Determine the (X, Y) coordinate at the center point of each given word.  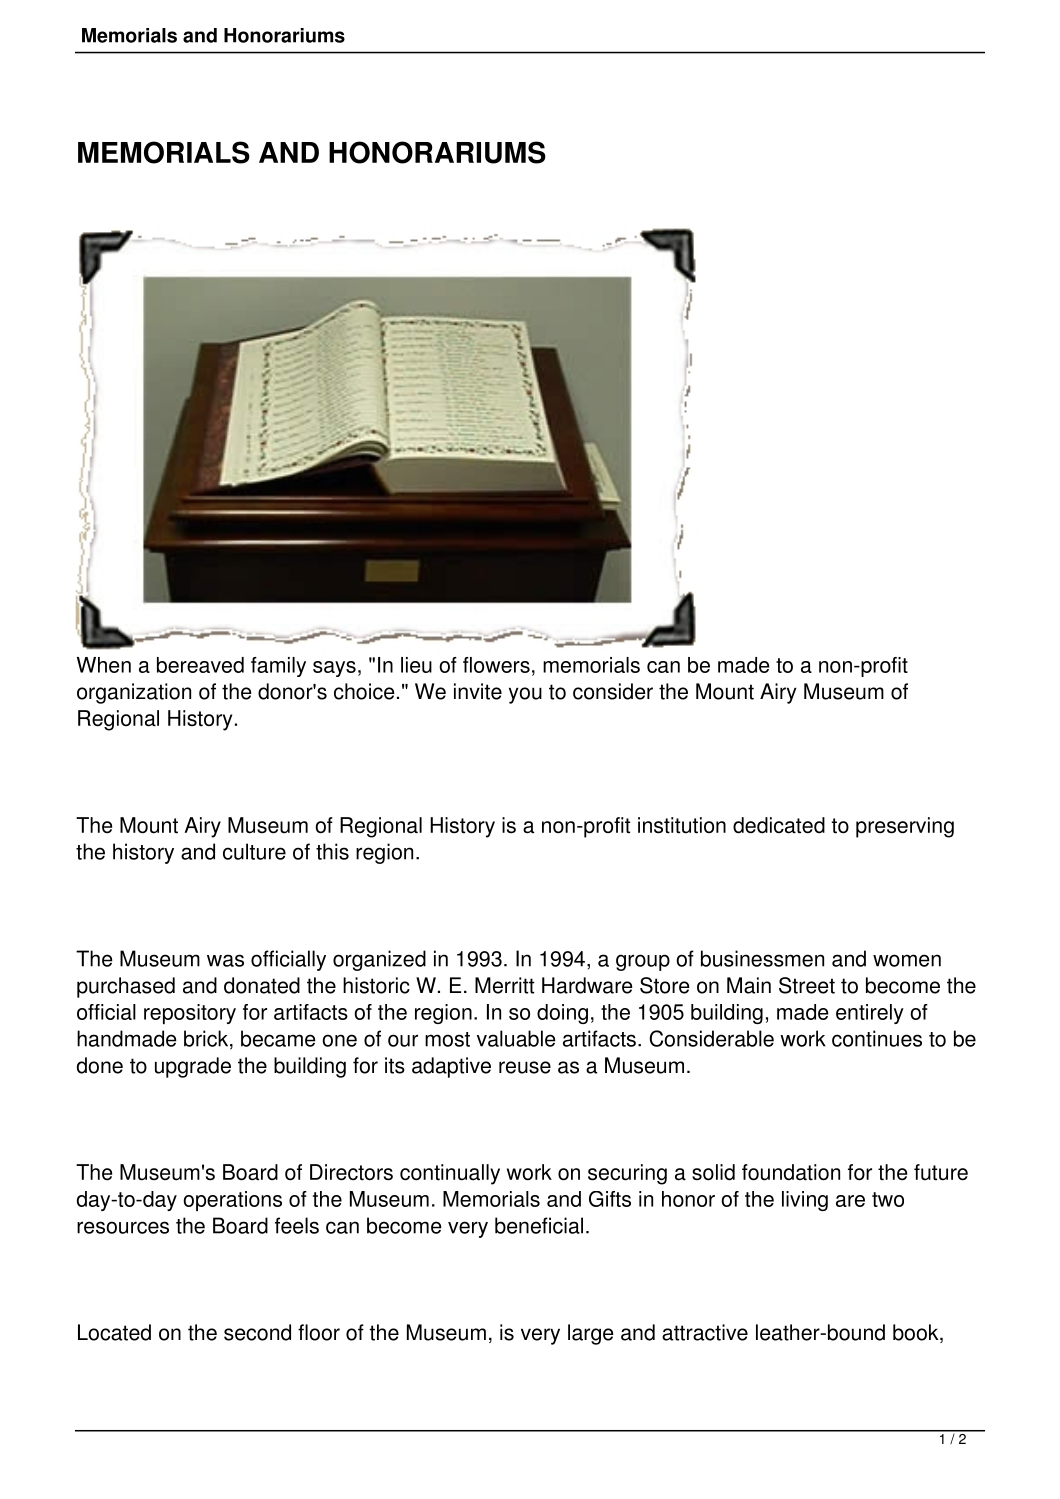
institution (682, 825)
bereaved (200, 665)
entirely (870, 1014)
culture (254, 851)
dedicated (779, 825)
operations (232, 1201)
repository (190, 1014)
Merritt (504, 985)
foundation (791, 1172)
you (525, 695)
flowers (496, 665)
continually (450, 1174)
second (257, 1332)
